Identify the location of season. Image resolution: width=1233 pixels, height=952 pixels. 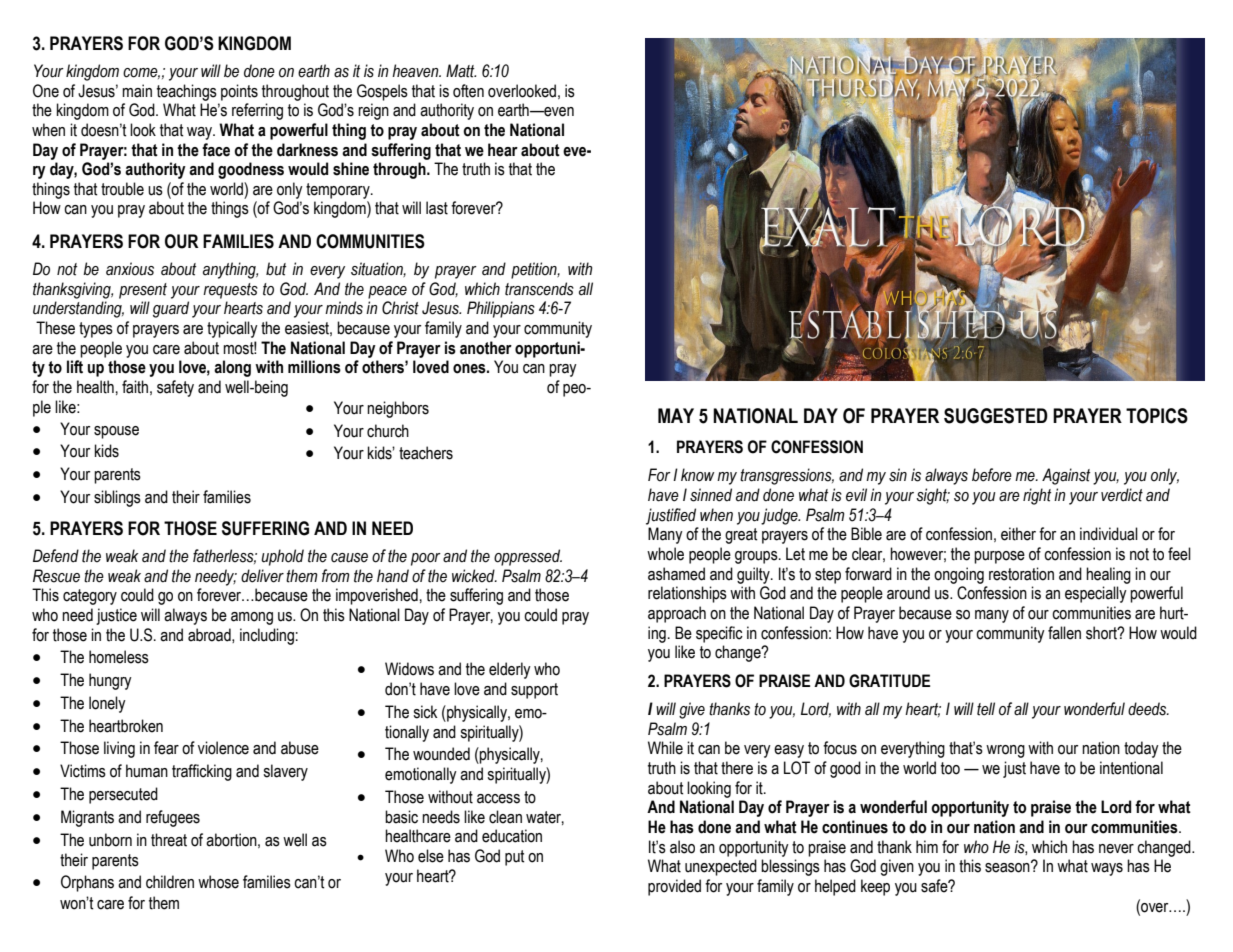
(1008, 867).
